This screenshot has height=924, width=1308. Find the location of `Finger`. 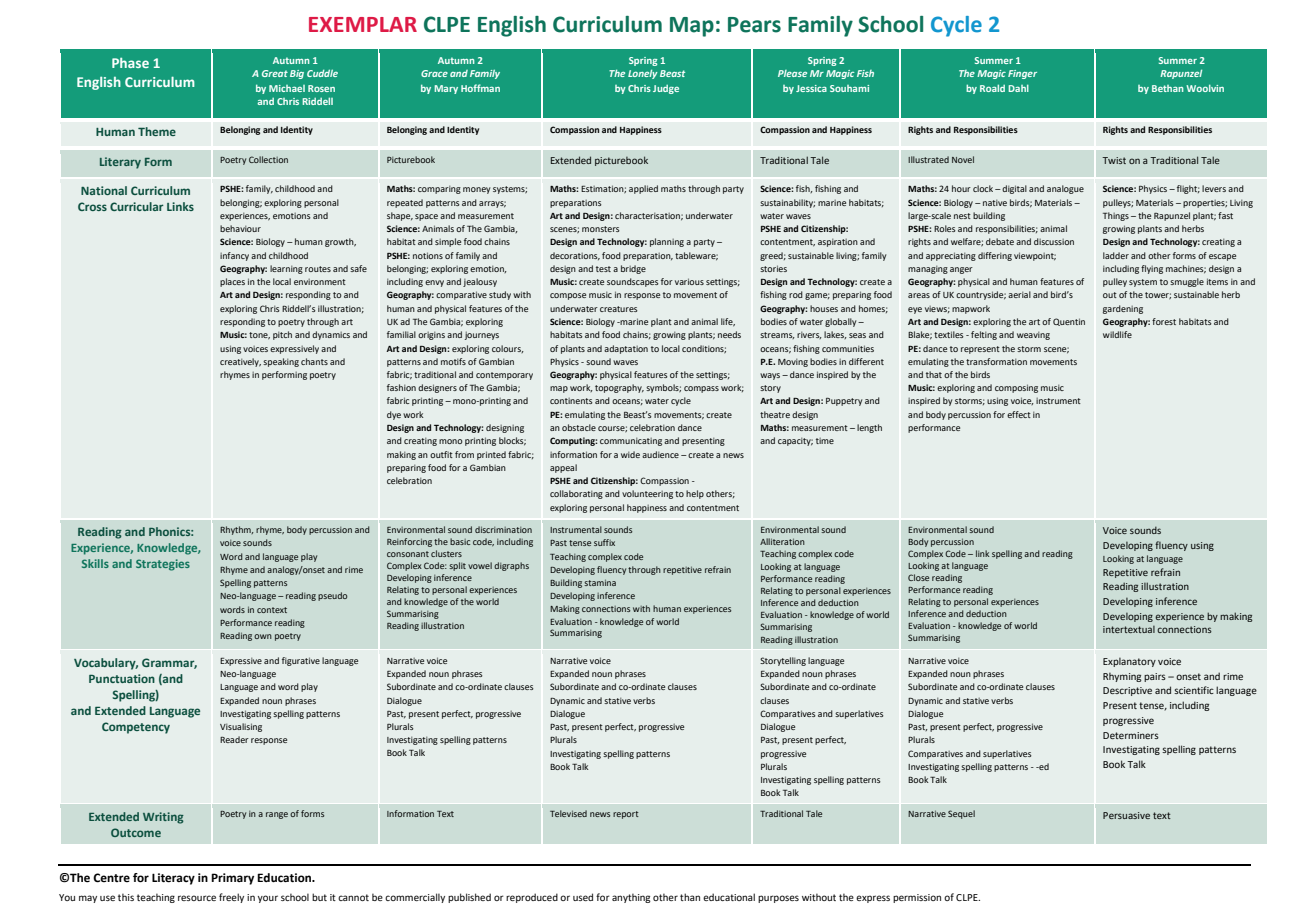

Finger is located at coordinates (1022, 74).
